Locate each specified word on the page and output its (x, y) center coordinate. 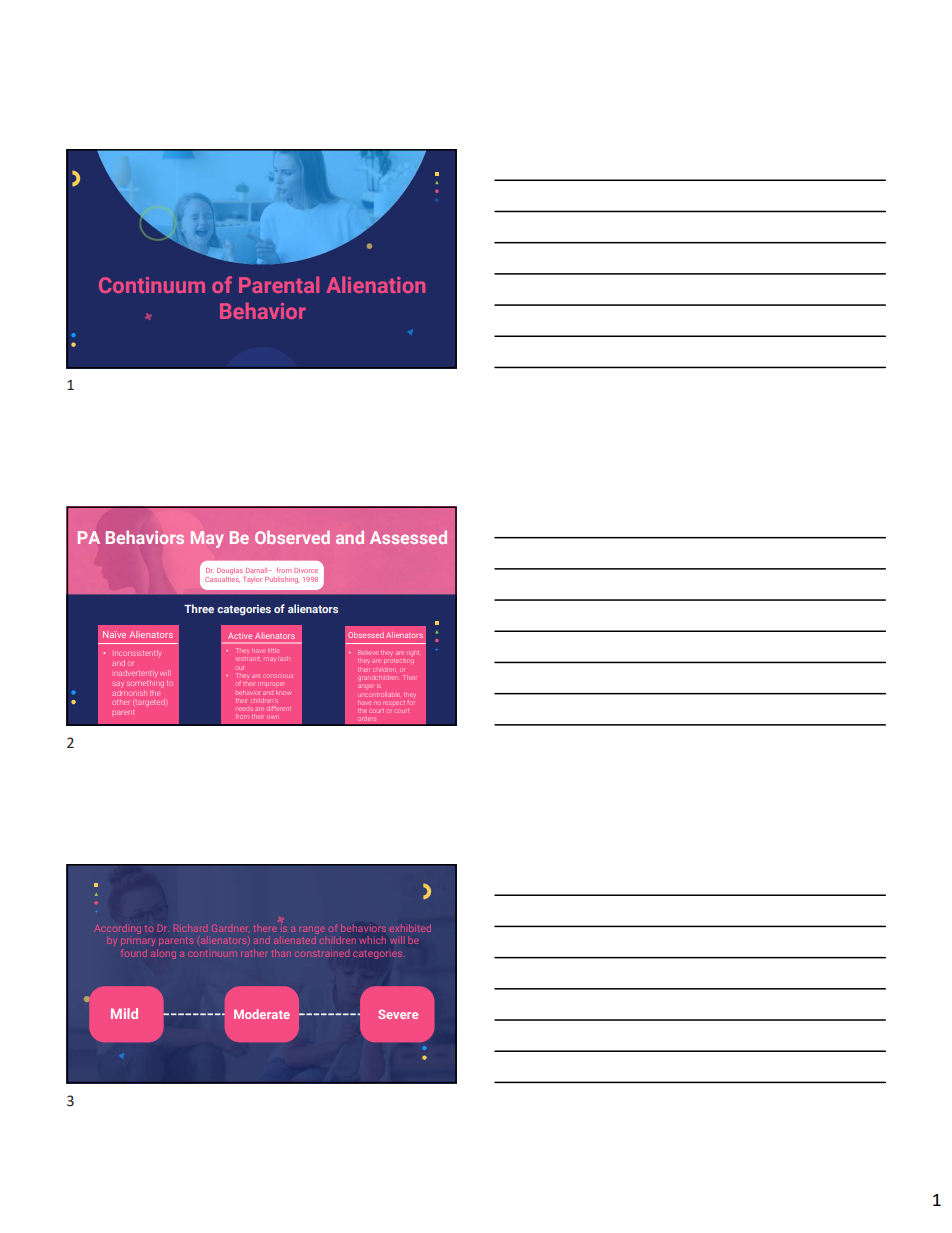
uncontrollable (380, 695)
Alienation (375, 284)
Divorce (306, 570)
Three (199, 608)
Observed (292, 537)
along (163, 954)
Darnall (258, 570)
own (274, 718)
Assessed (408, 537)
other (120, 702)
